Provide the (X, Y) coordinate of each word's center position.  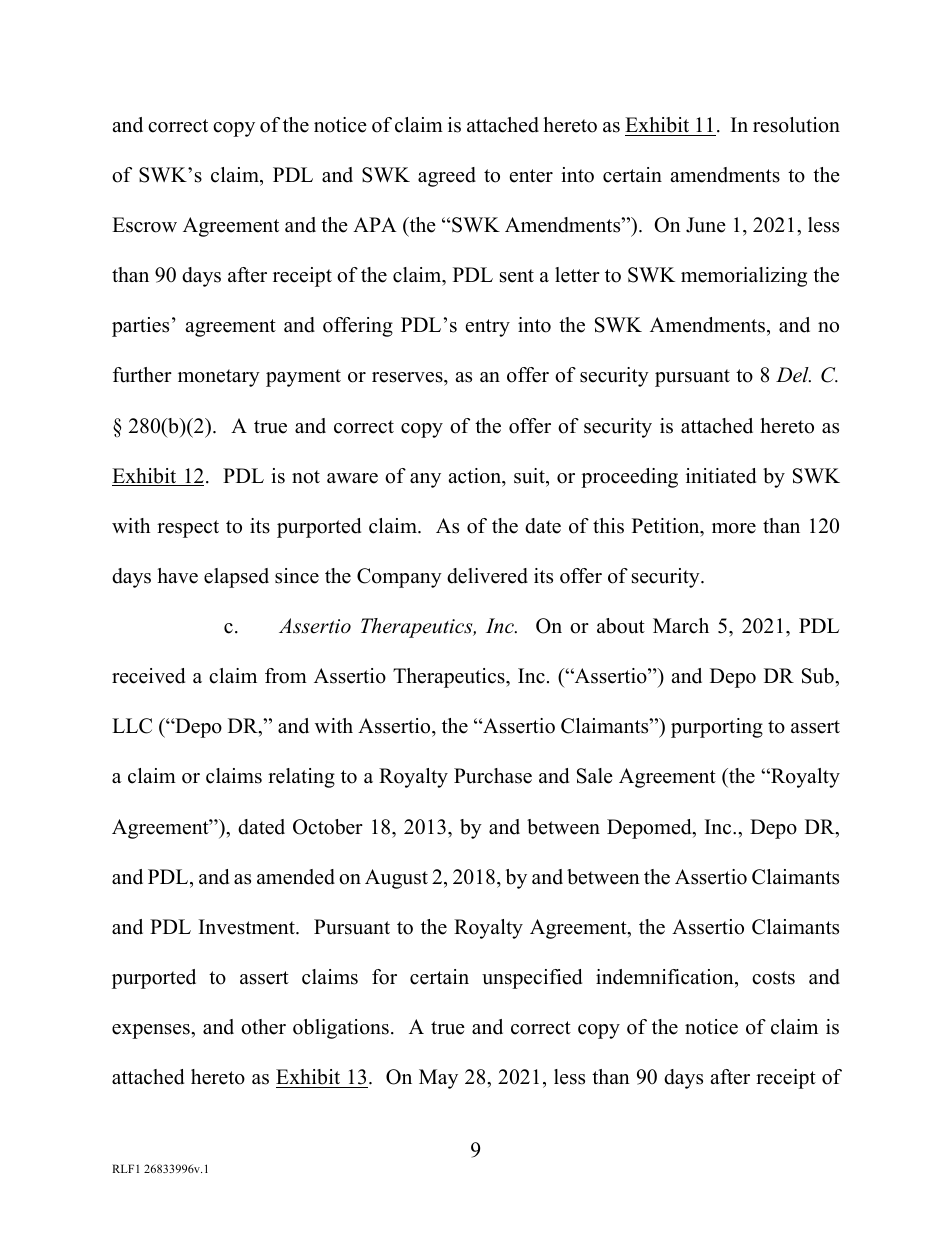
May (438, 1079)
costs (773, 978)
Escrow (144, 225)
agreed (447, 177)
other (263, 1027)
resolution (796, 125)
